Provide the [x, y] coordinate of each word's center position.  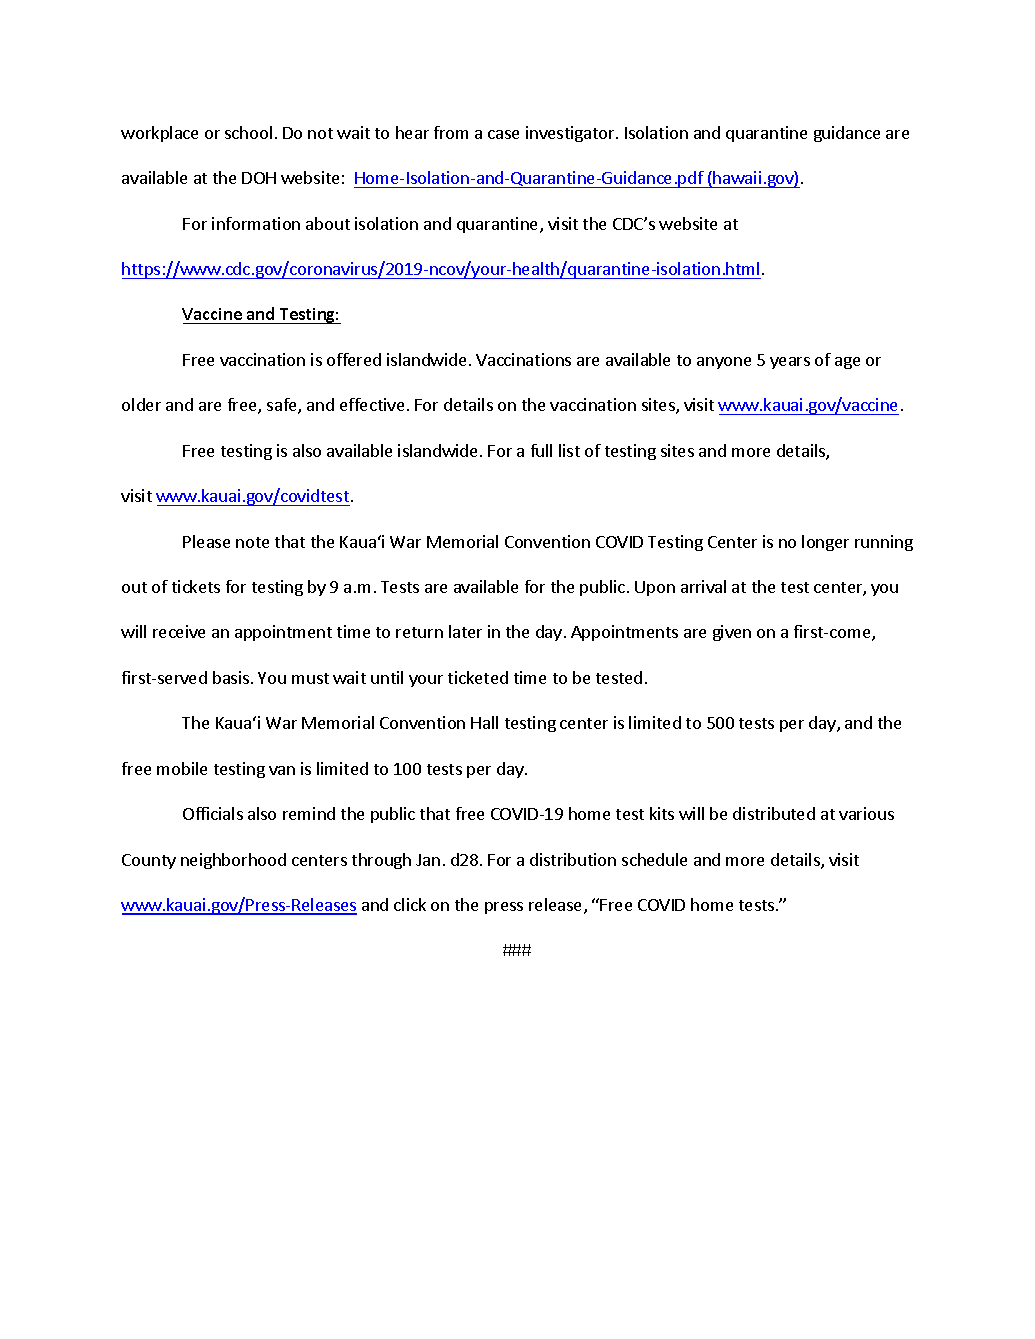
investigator [571, 134]
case [503, 134]
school [248, 132]
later [465, 631]
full [541, 450]
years [790, 363]
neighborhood [233, 861]
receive [179, 631]
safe [283, 406]
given [732, 633]
